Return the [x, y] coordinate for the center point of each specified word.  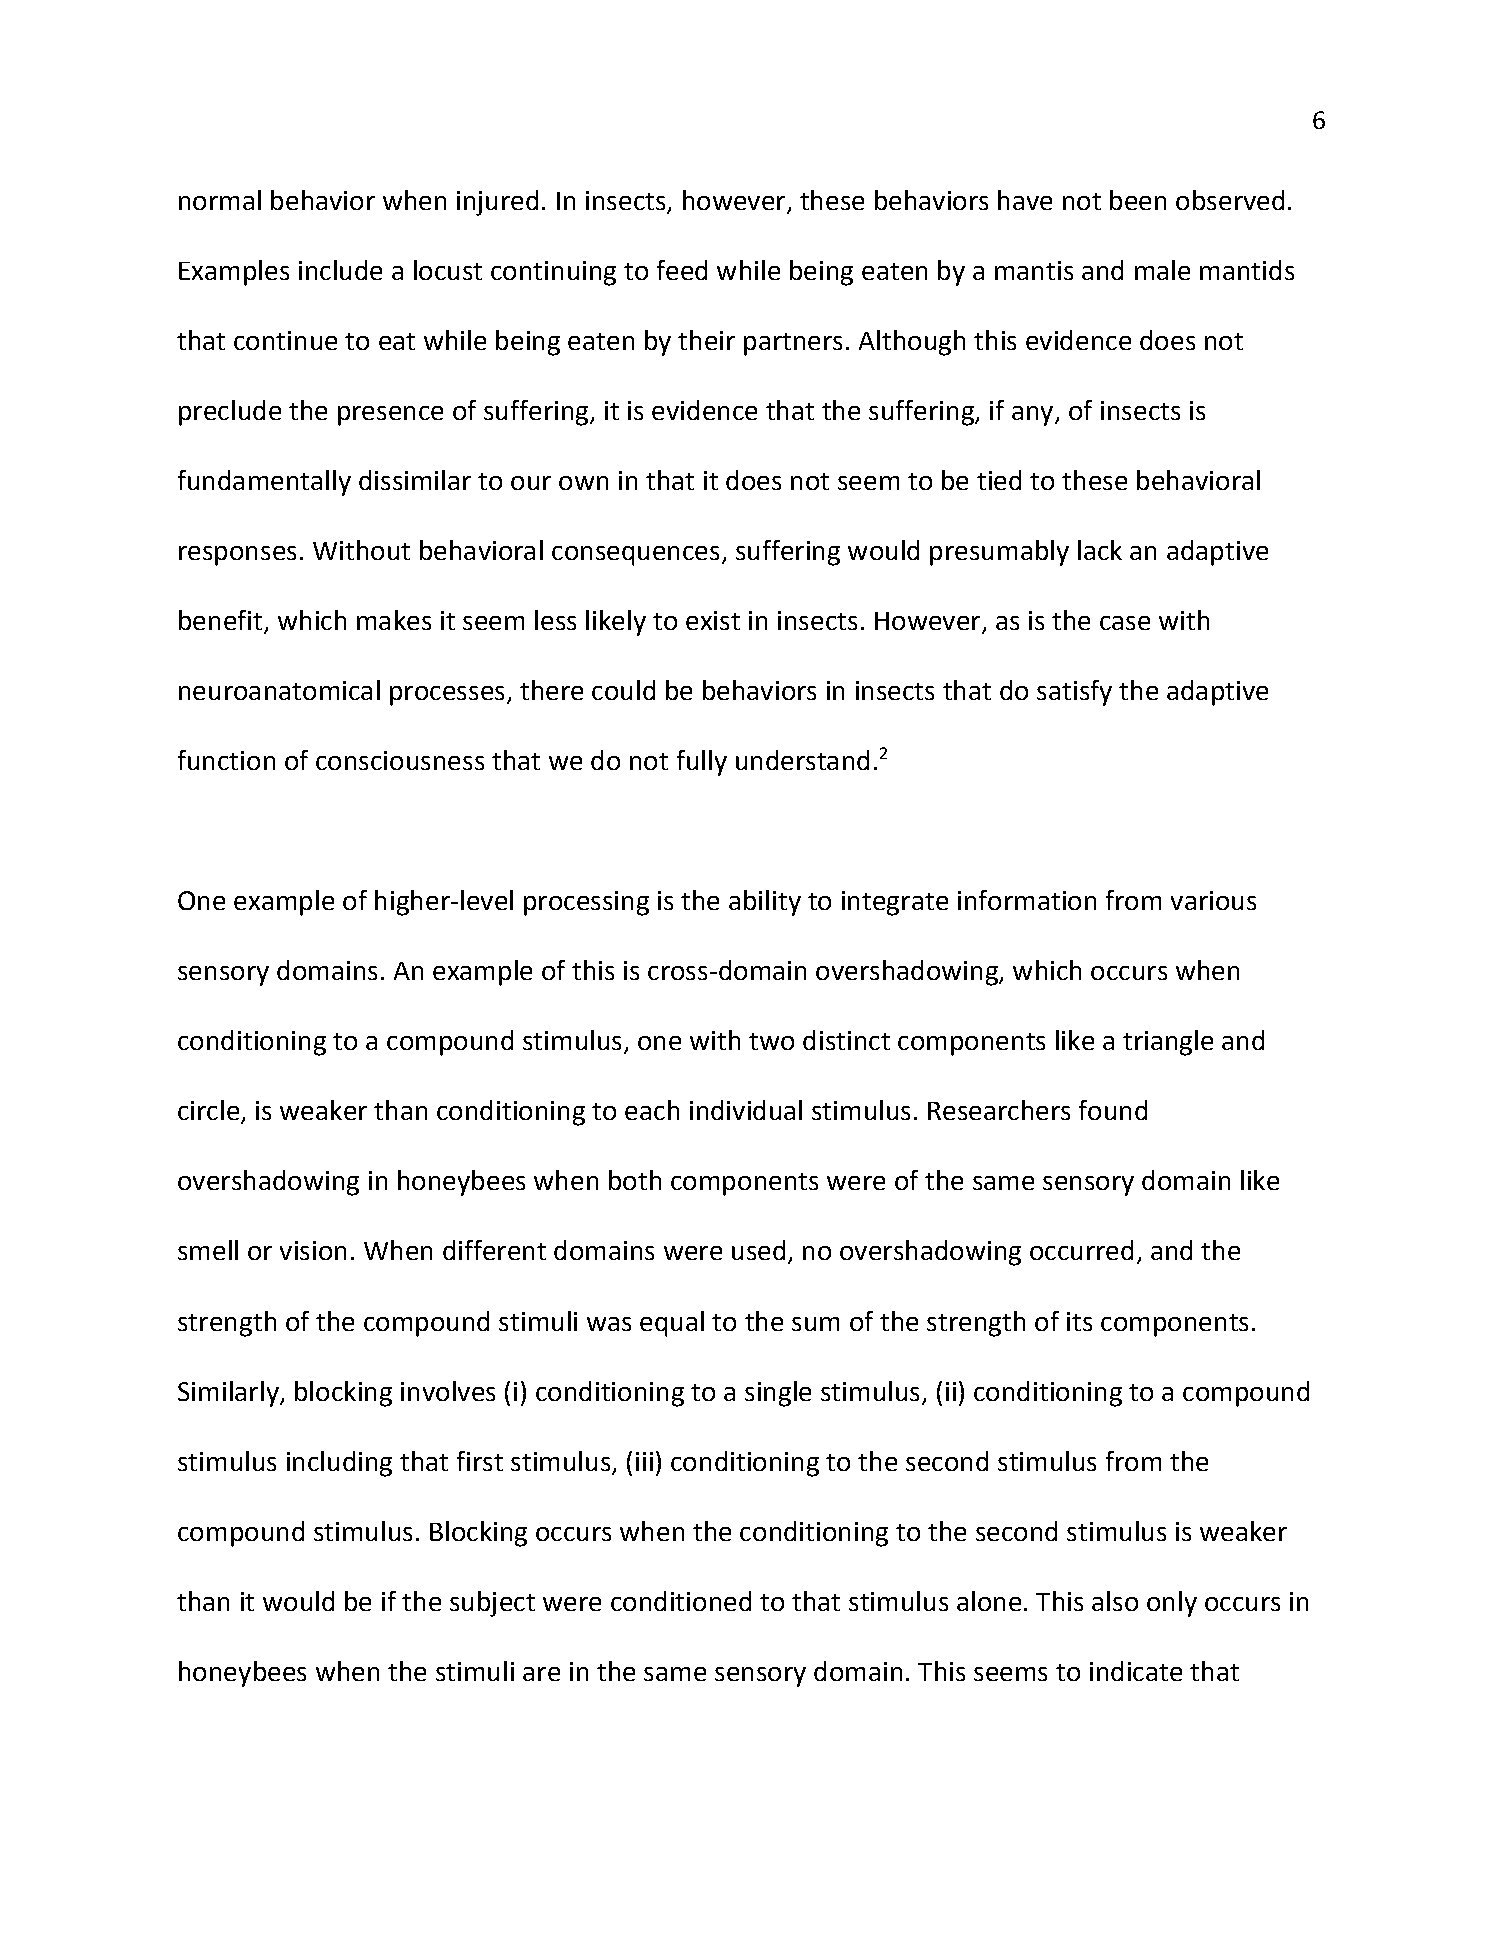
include [340, 270]
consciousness [400, 760]
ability [765, 903]
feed [682, 270]
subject [492, 1604]
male [1162, 270]
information [1027, 900]
